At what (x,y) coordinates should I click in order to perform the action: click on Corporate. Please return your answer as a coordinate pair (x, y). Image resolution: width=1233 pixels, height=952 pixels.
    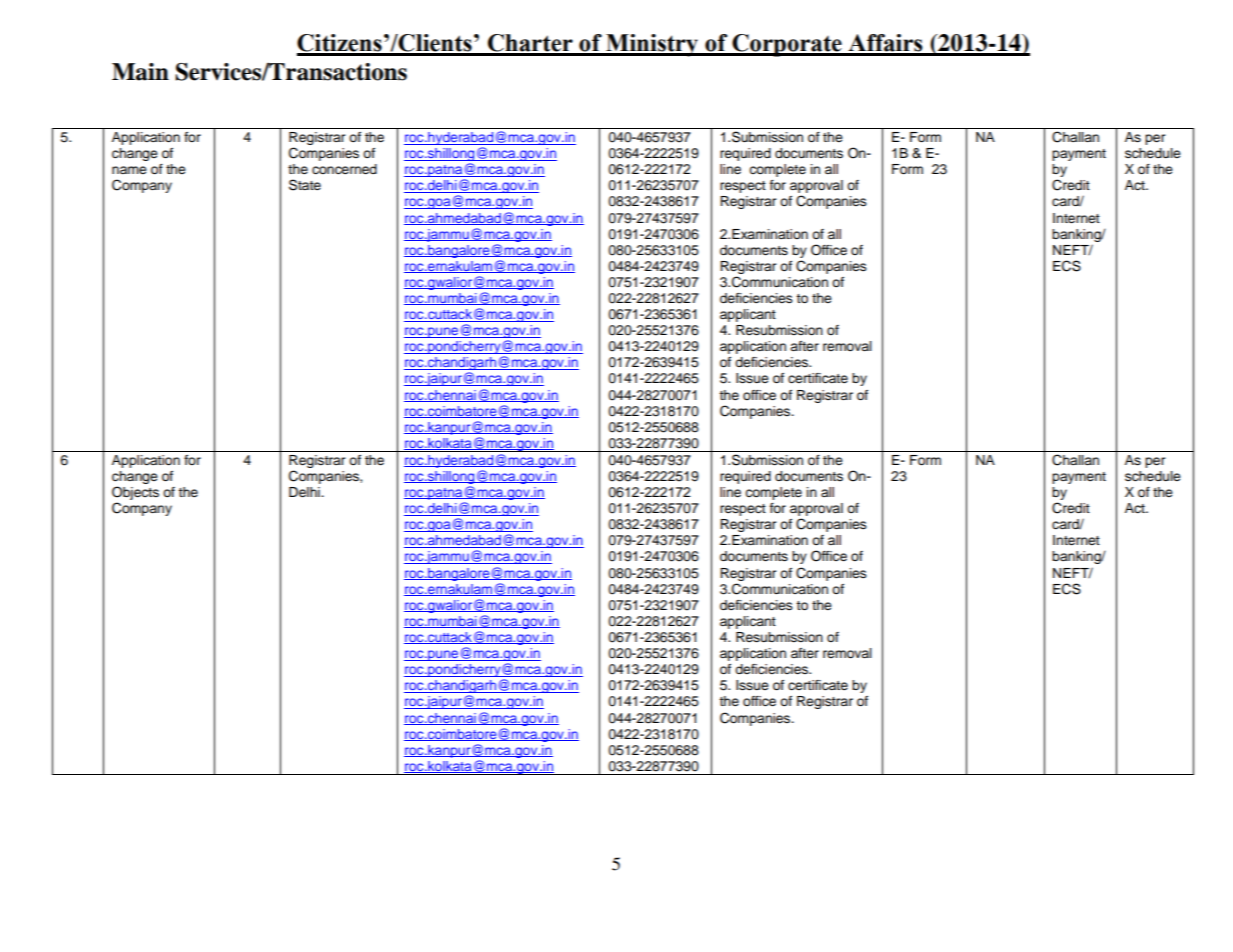
    Looking at the image, I should click on (787, 45).
